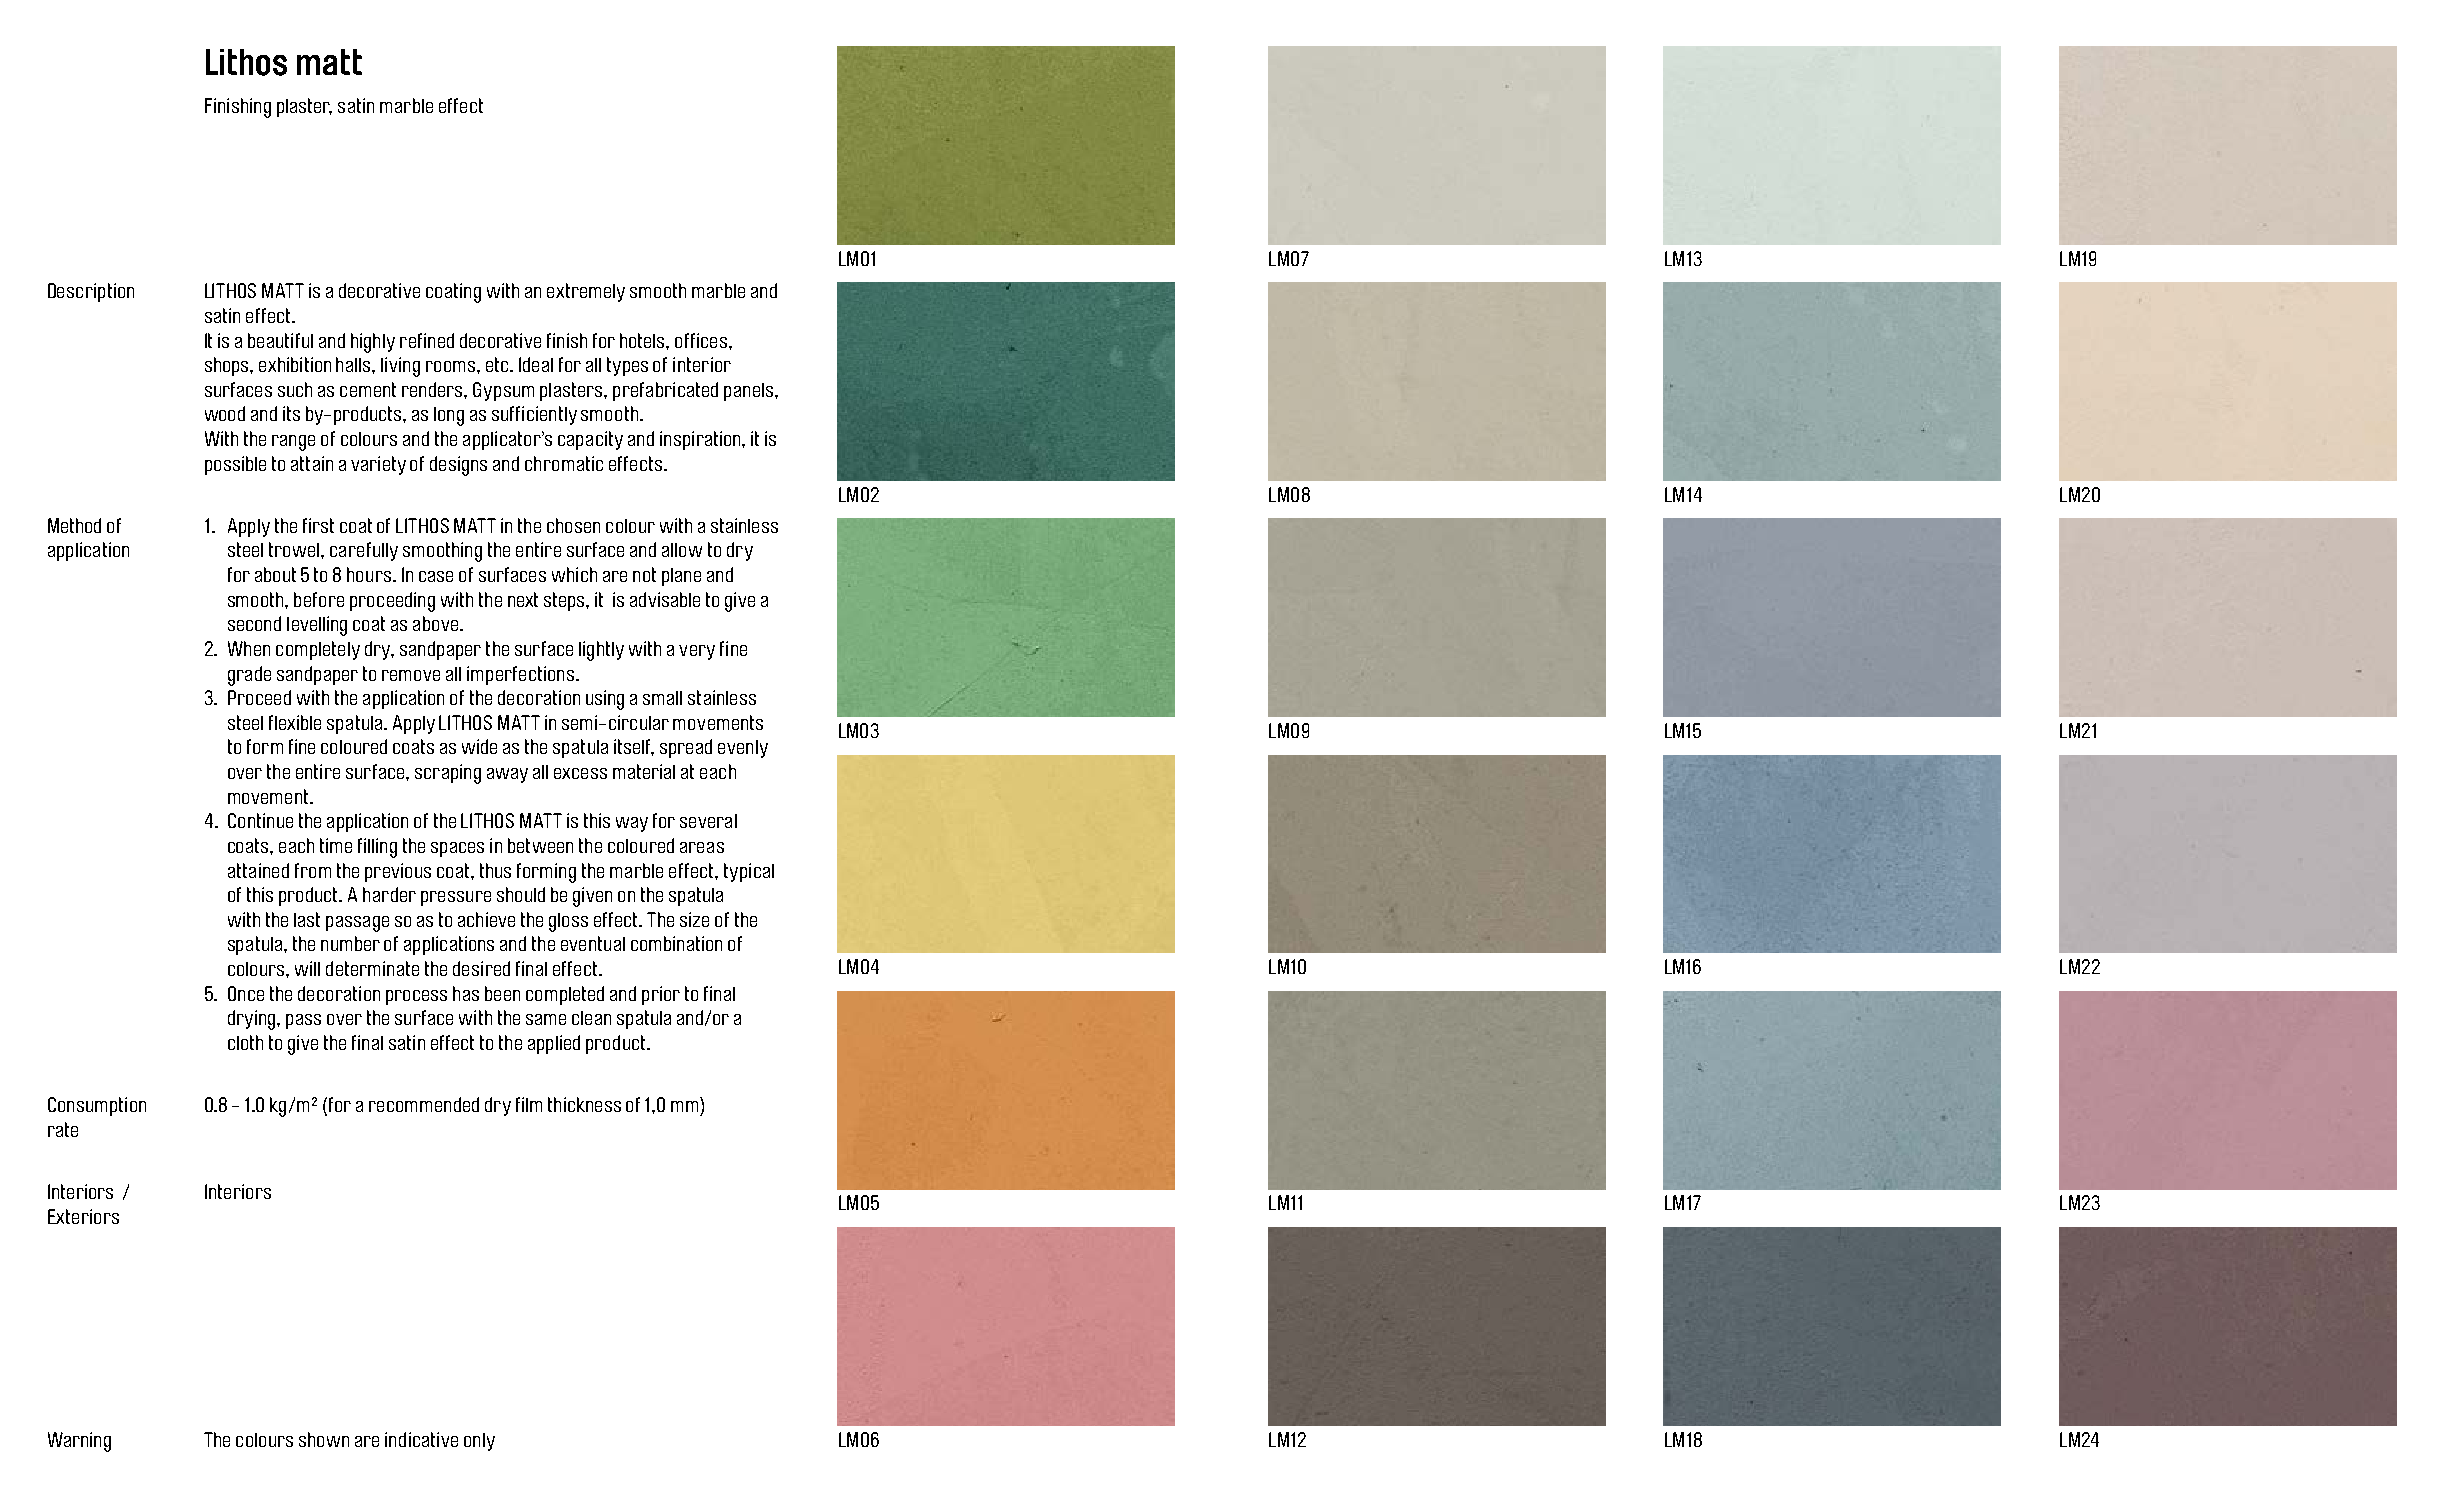 Image resolution: width=2443 pixels, height=1495 pixels. What do you see at coordinates (479, 1442) in the screenshot?
I see `only` at bounding box center [479, 1442].
